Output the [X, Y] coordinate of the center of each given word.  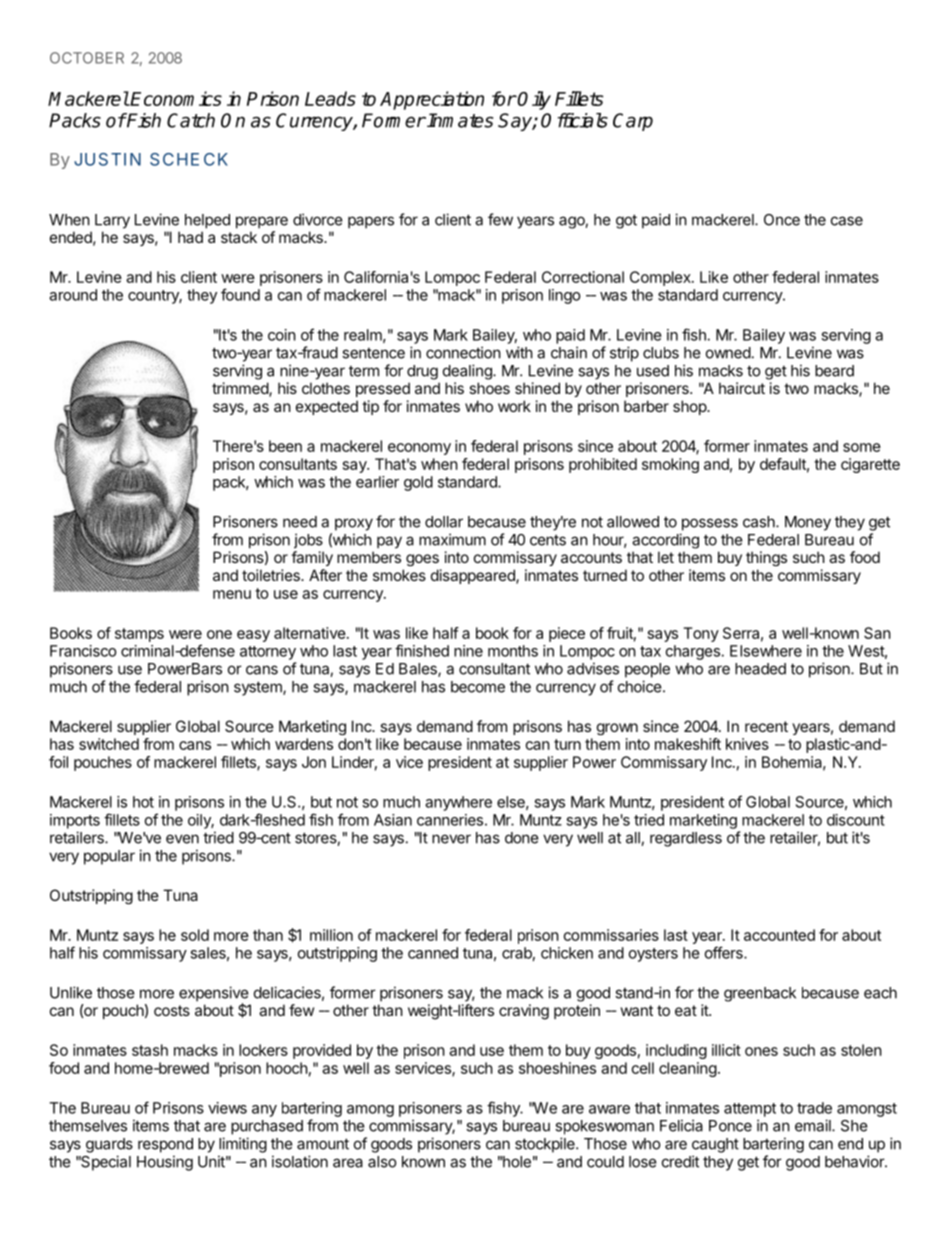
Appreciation [432, 100]
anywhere [458, 803]
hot [143, 802]
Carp [633, 122]
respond [165, 1145]
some [862, 447]
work [514, 406]
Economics [175, 98]
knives [747, 744]
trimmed [241, 389]
